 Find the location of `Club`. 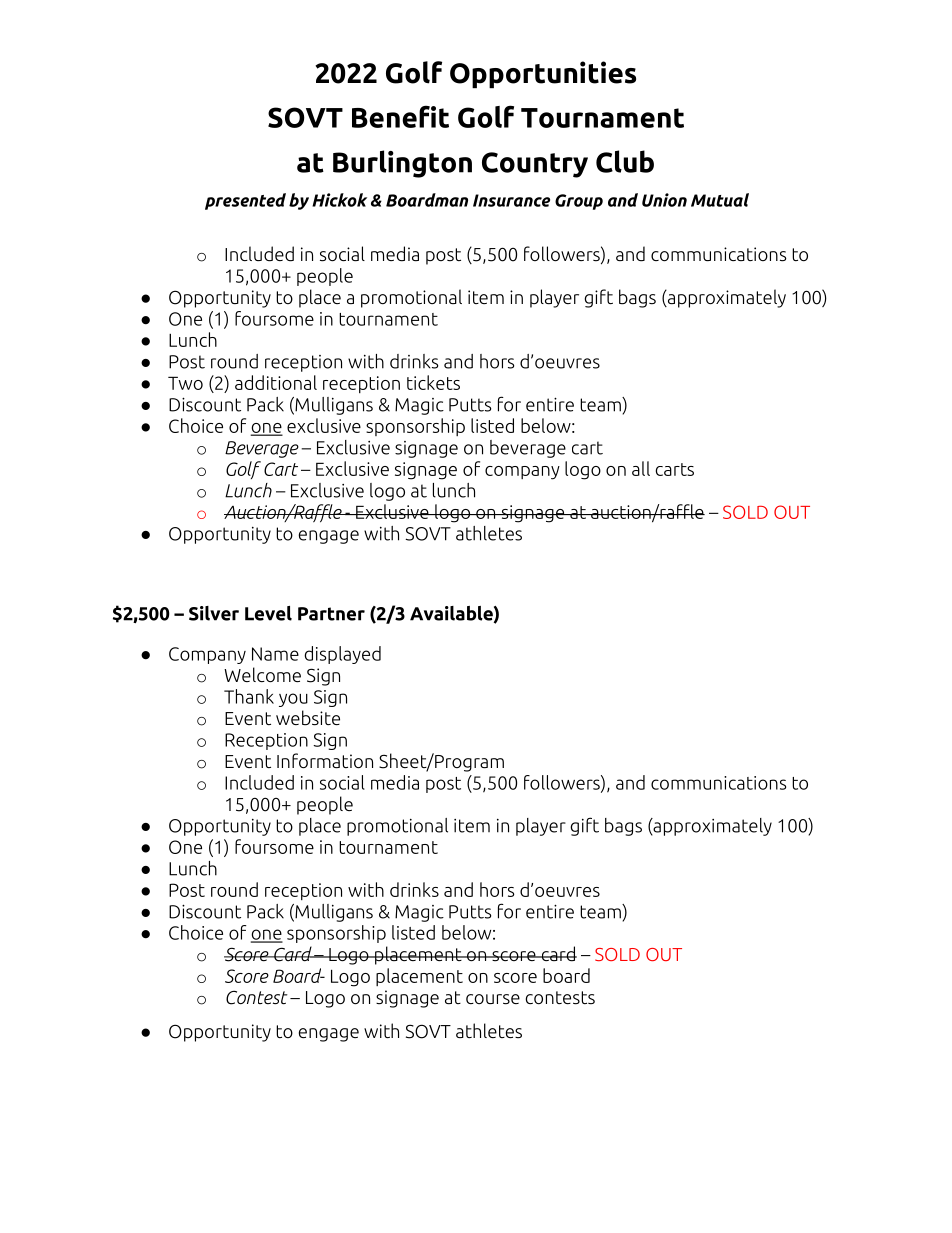

Club is located at coordinates (625, 161).
